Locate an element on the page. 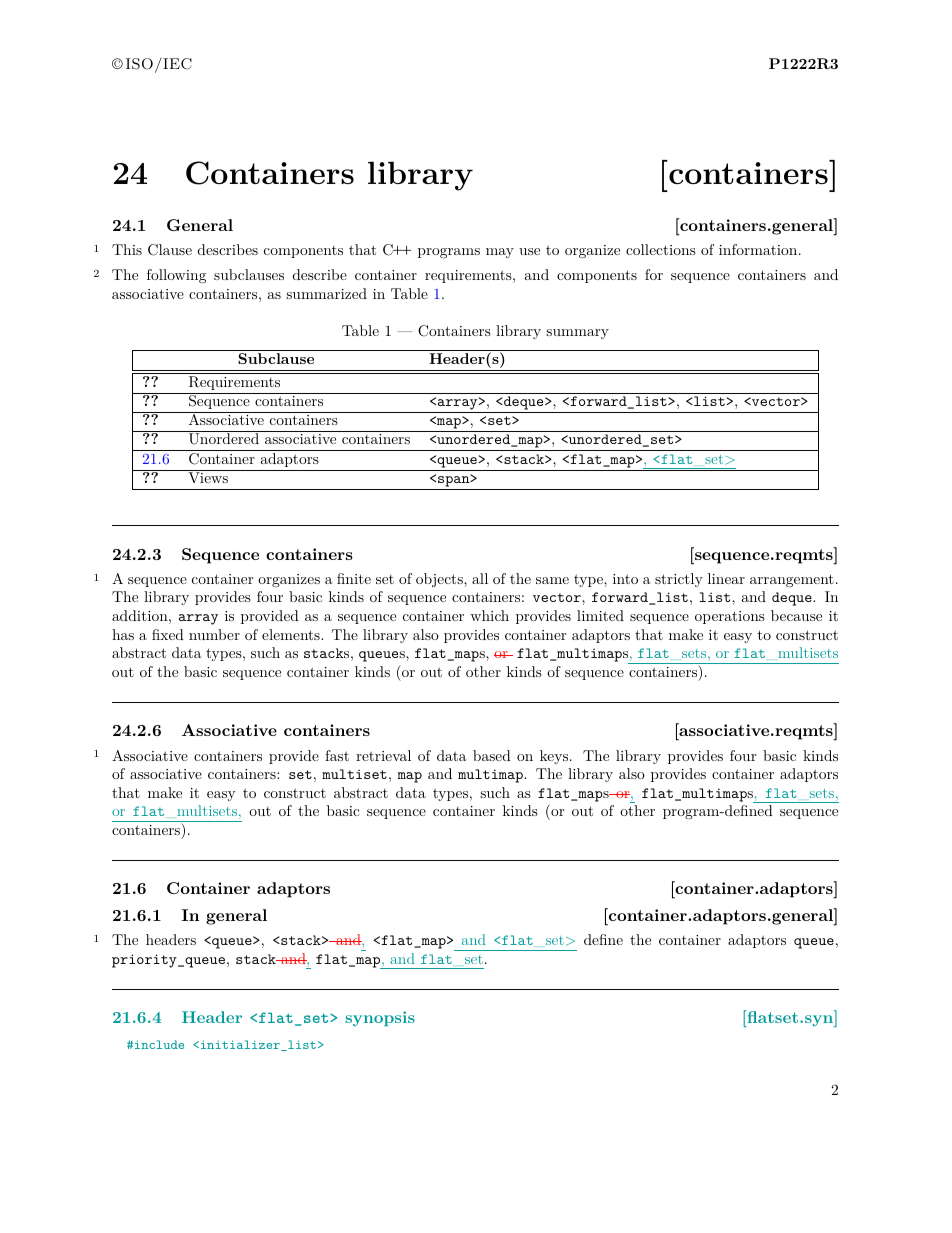 The width and height of the document is (952, 1233). number is located at coordinates (214, 634).
